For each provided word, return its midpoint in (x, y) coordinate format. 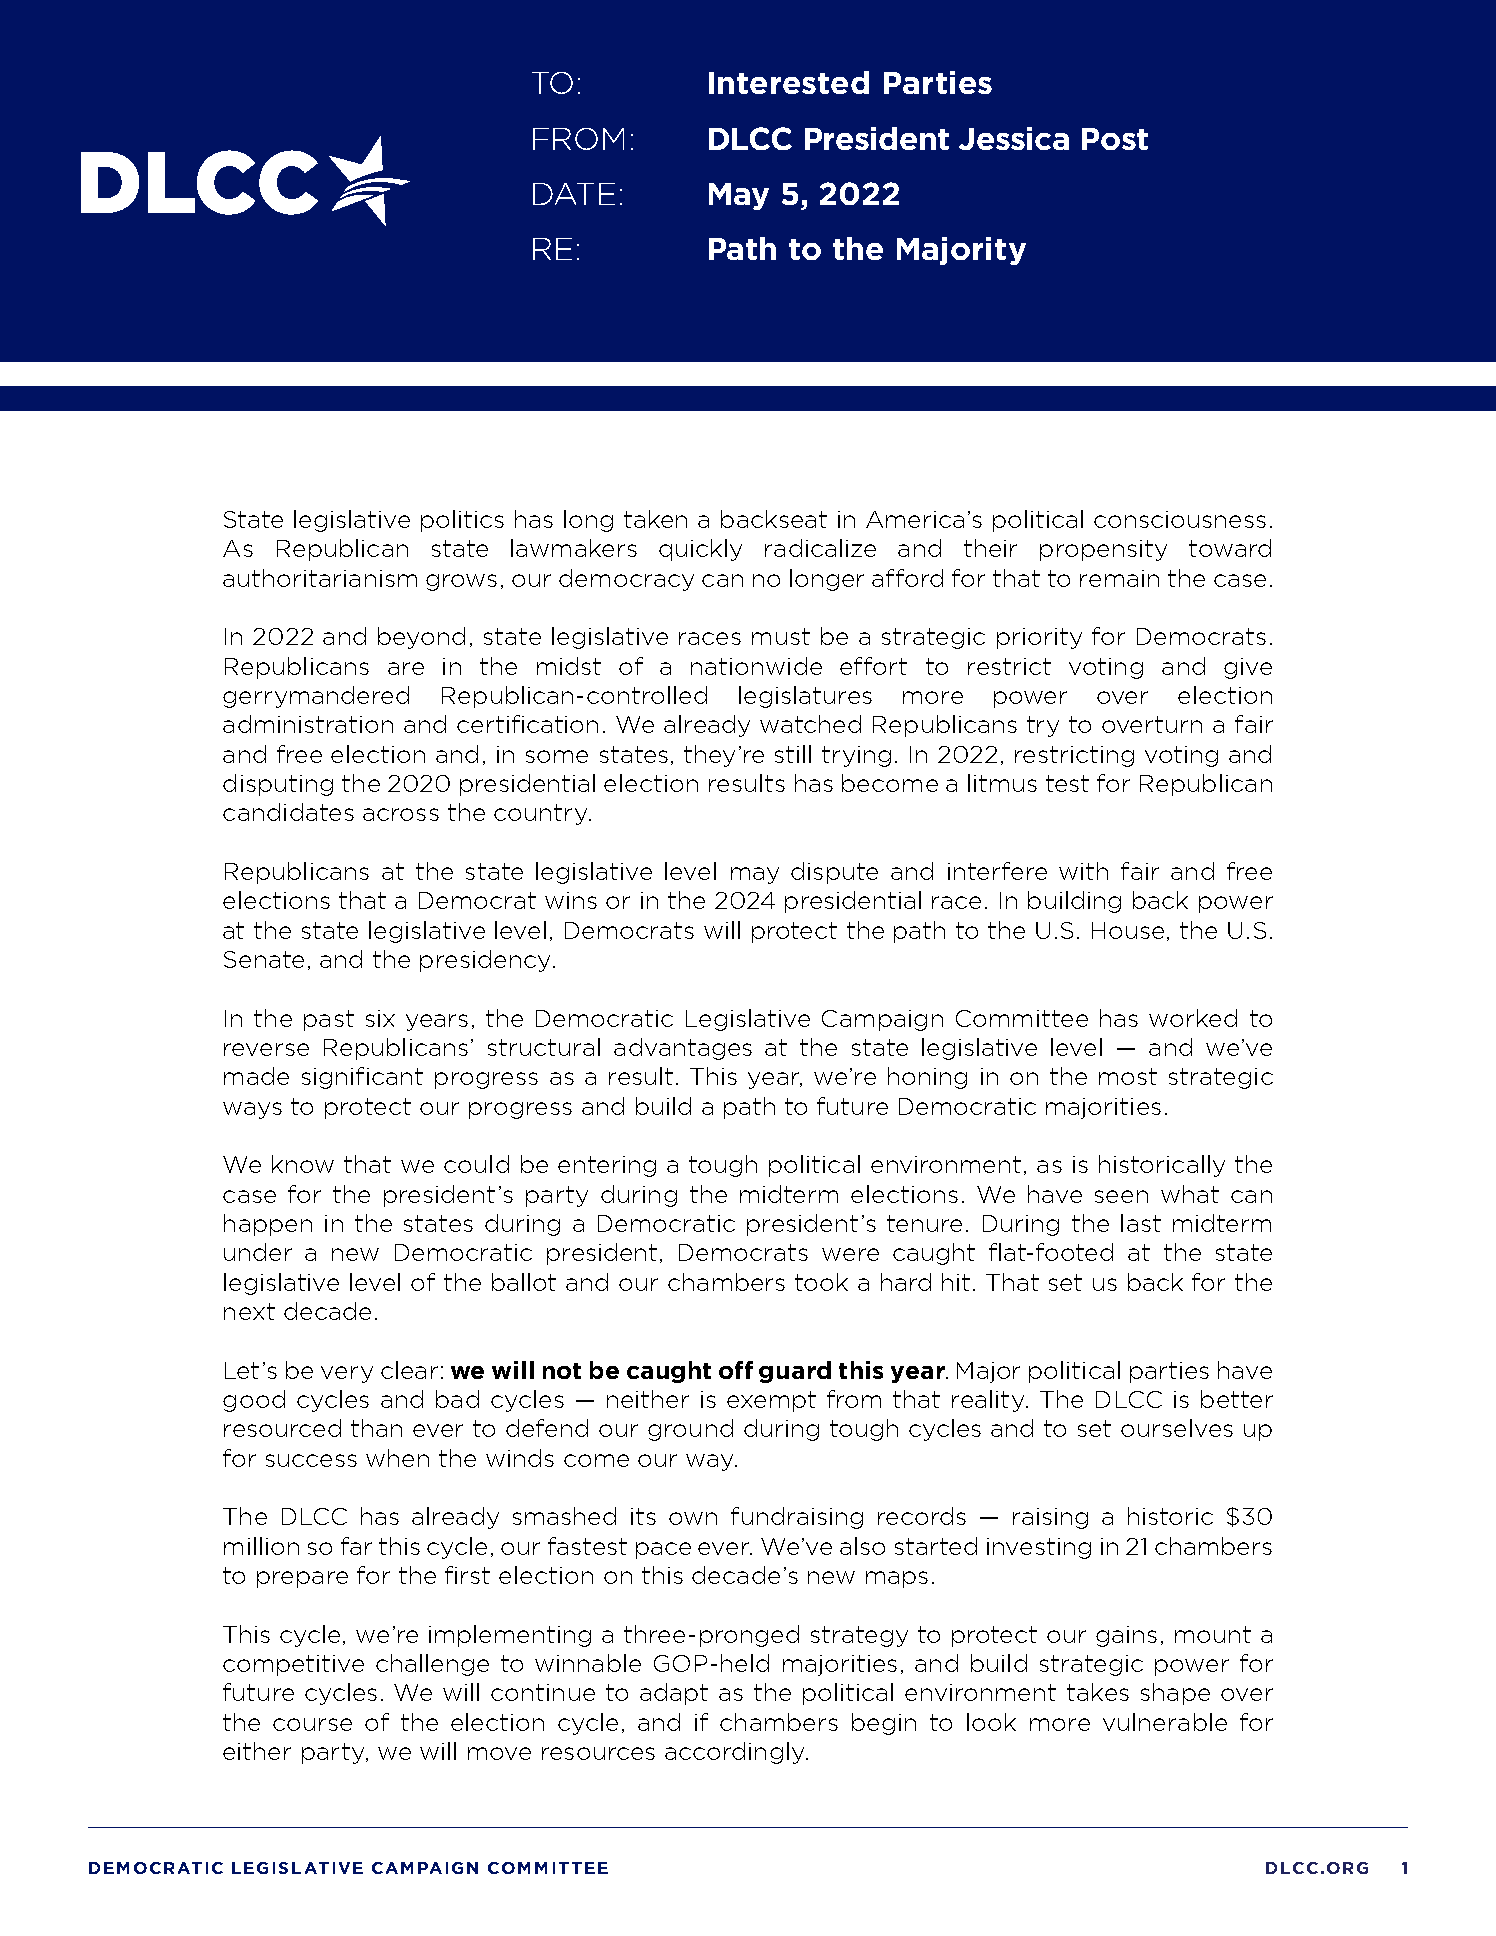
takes (1098, 1692)
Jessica (1014, 138)
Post (1115, 139)
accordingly (736, 1753)
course (312, 1724)
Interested (789, 82)
